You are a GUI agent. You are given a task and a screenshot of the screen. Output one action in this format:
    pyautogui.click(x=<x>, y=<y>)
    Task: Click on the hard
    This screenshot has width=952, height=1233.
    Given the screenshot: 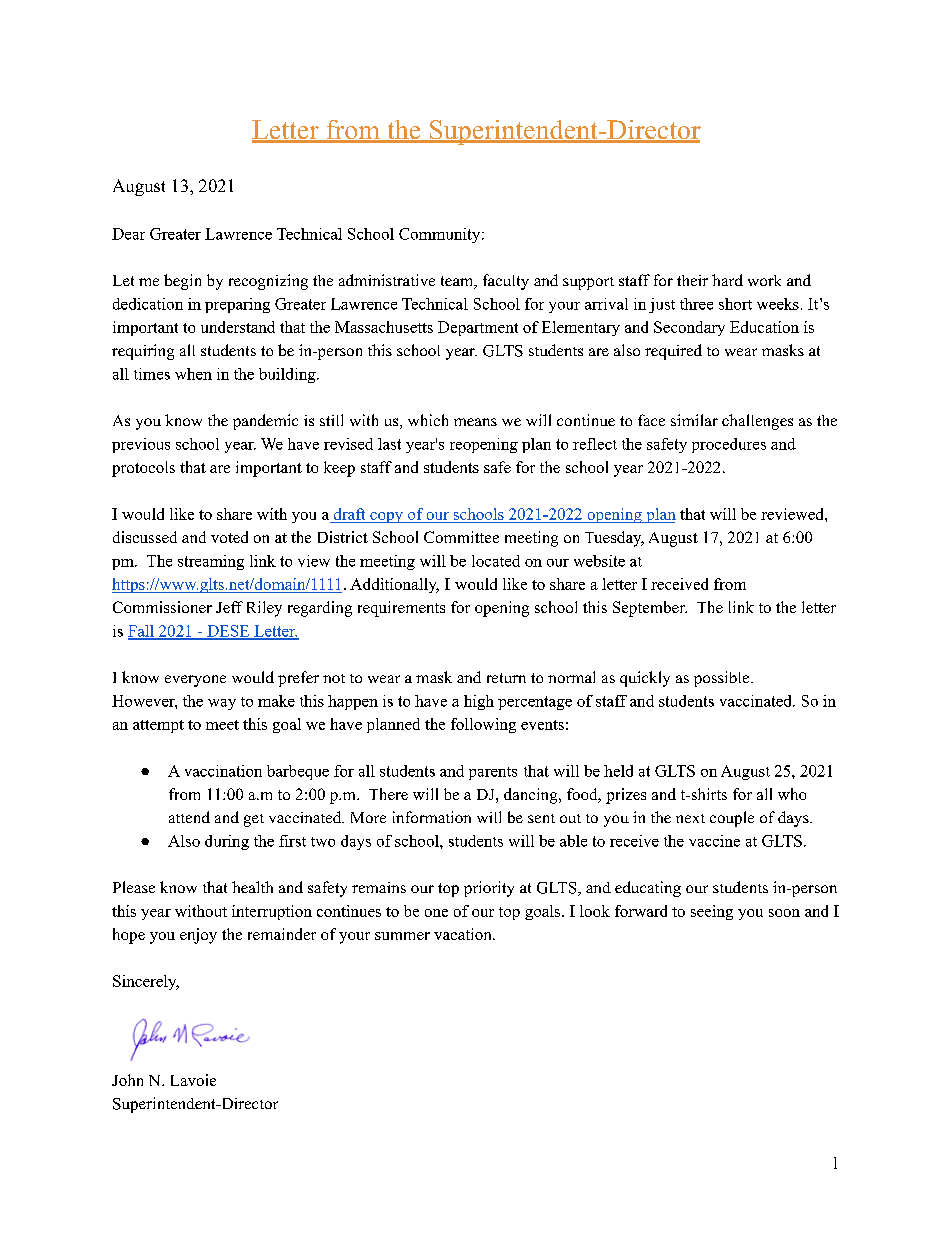 What is the action you would take?
    pyautogui.click(x=727, y=280)
